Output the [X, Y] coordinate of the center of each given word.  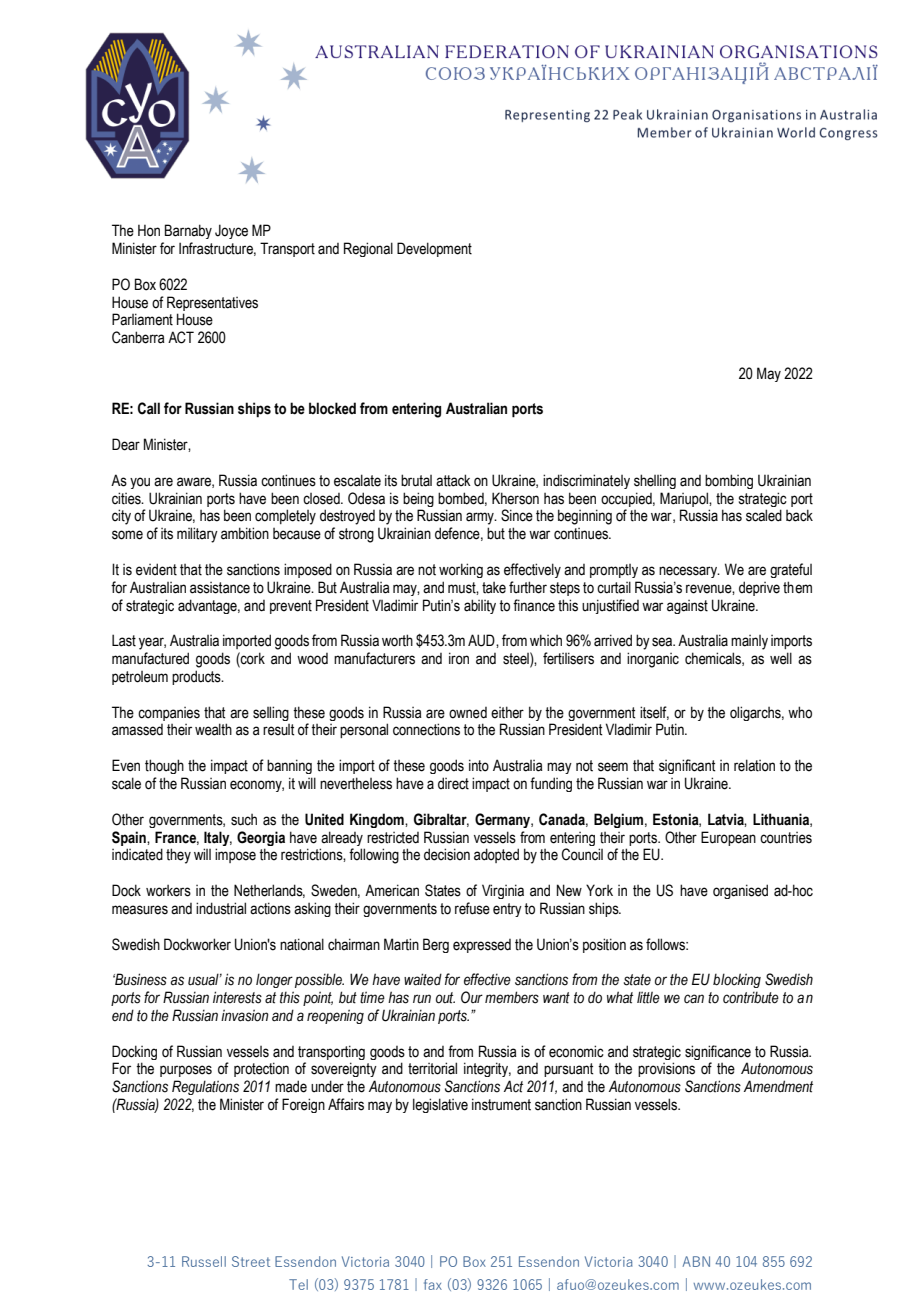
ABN [696, 1261]
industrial [221, 908]
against [687, 607]
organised [740, 891]
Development [434, 249]
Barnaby [188, 231]
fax [433, 1284]
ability [480, 606]
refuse [472, 908]
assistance [220, 588]
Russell [204, 1261]
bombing [729, 481]
